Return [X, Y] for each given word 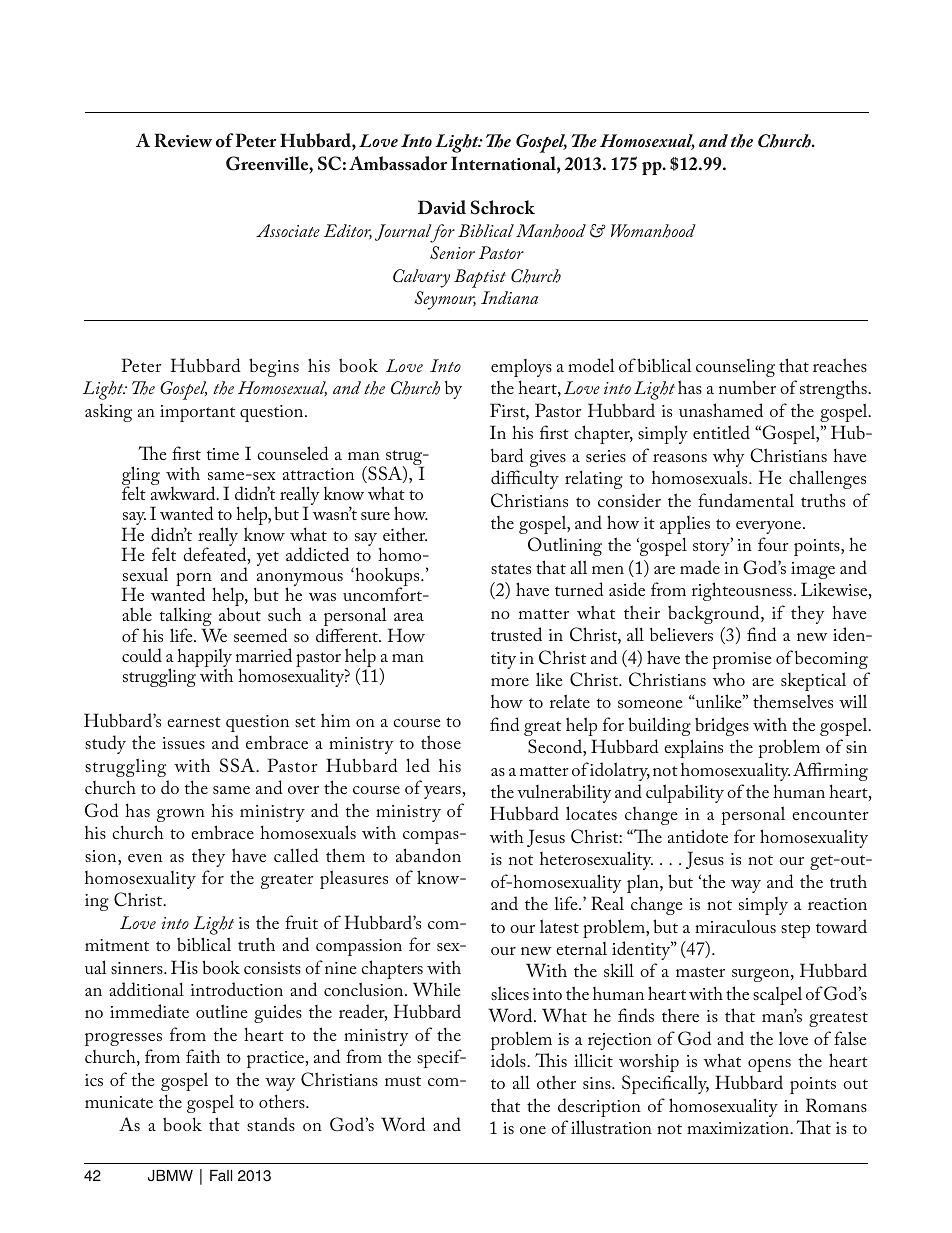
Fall [221, 1175]
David [442, 207]
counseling [735, 368]
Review [183, 140]
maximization [739, 1128]
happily [204, 659]
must [403, 1081]
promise [741, 660]
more [510, 682]
